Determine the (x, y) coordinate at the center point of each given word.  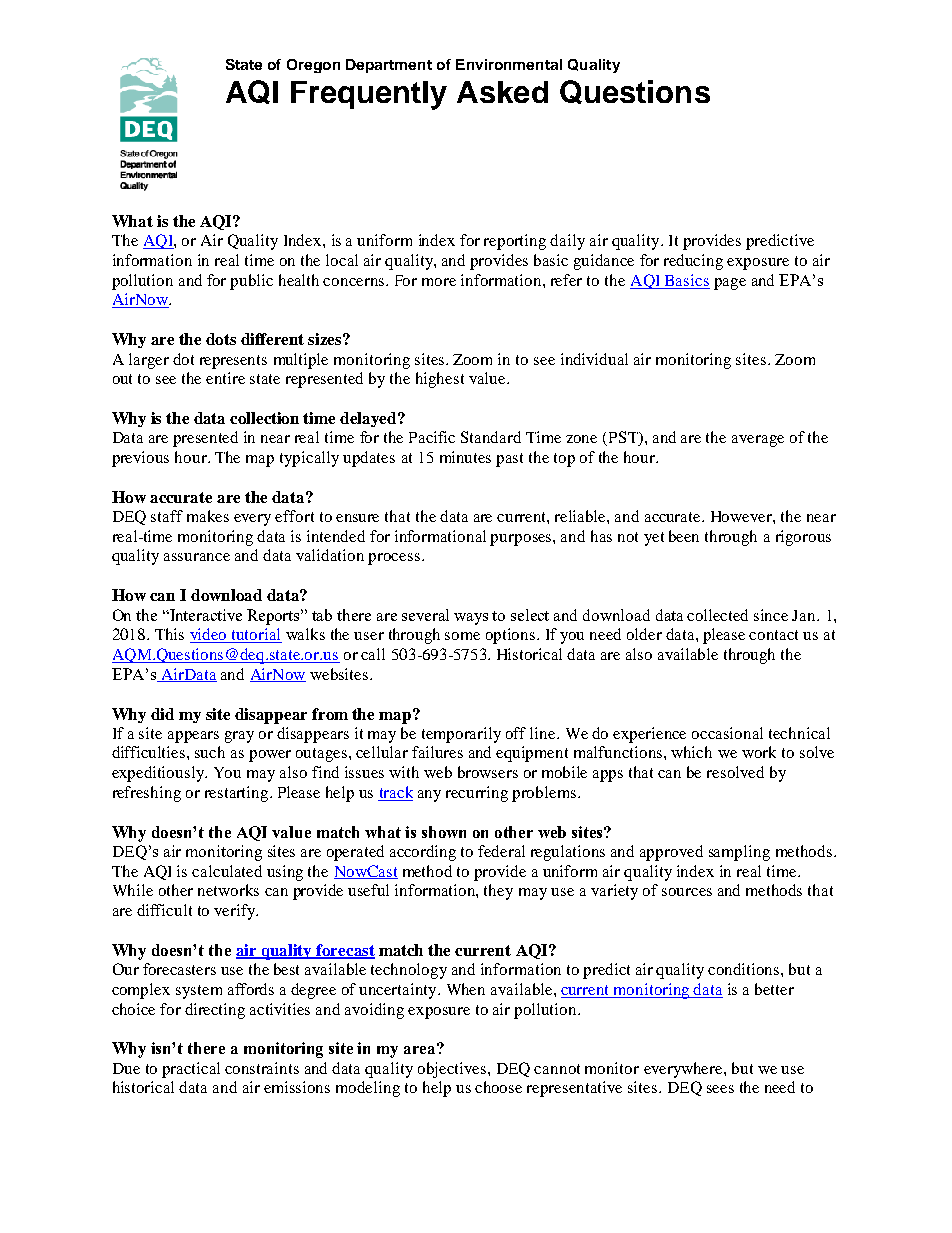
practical (191, 1070)
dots (221, 339)
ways (471, 619)
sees (720, 1089)
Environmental (509, 64)
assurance (197, 557)
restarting (238, 794)
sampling (739, 853)
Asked (502, 92)
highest (440, 380)
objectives (453, 1070)
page (730, 284)
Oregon (313, 66)
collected (717, 615)
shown (444, 832)
